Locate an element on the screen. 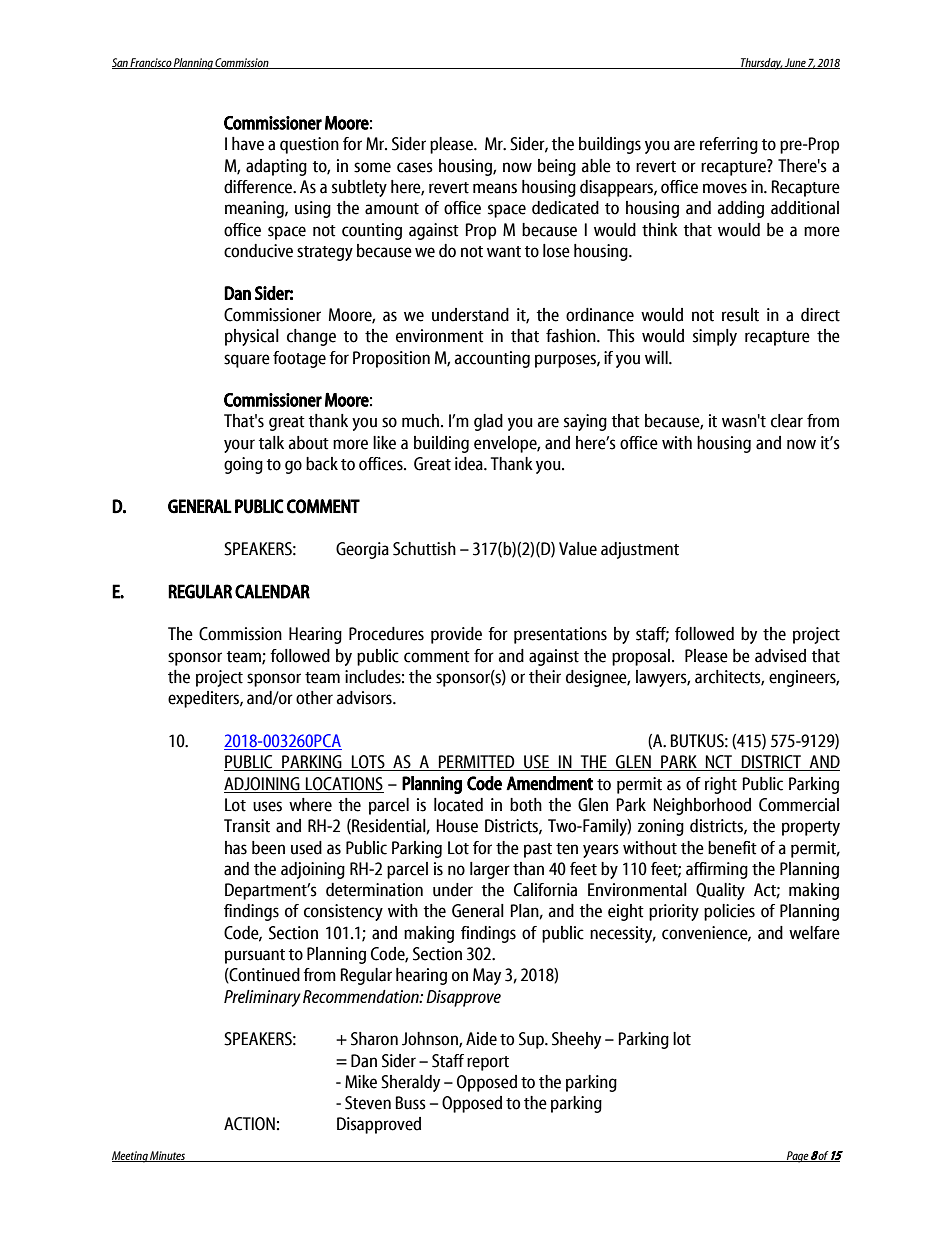 This screenshot has width=952, height=1233. Buss is located at coordinates (410, 1103).
